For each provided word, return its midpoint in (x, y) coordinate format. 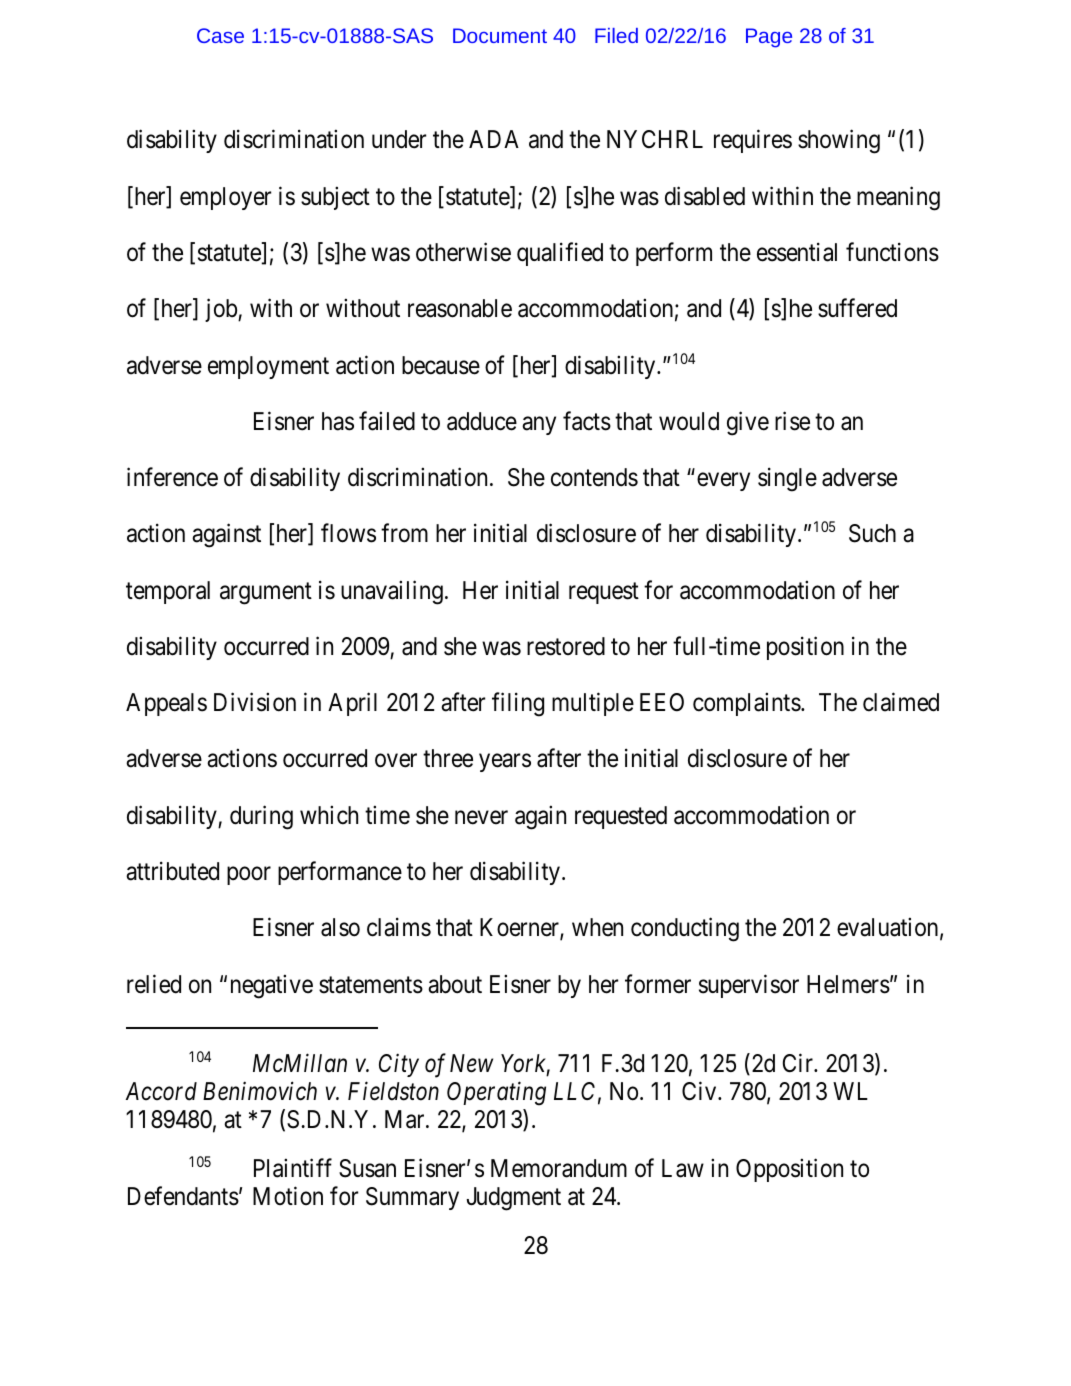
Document (500, 35)
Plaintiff (293, 1168)
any (539, 426)
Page (769, 38)
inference (172, 477)
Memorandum (559, 1168)
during (261, 817)
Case (220, 35)
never (481, 818)
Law (683, 1168)
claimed (901, 702)
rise (792, 421)
